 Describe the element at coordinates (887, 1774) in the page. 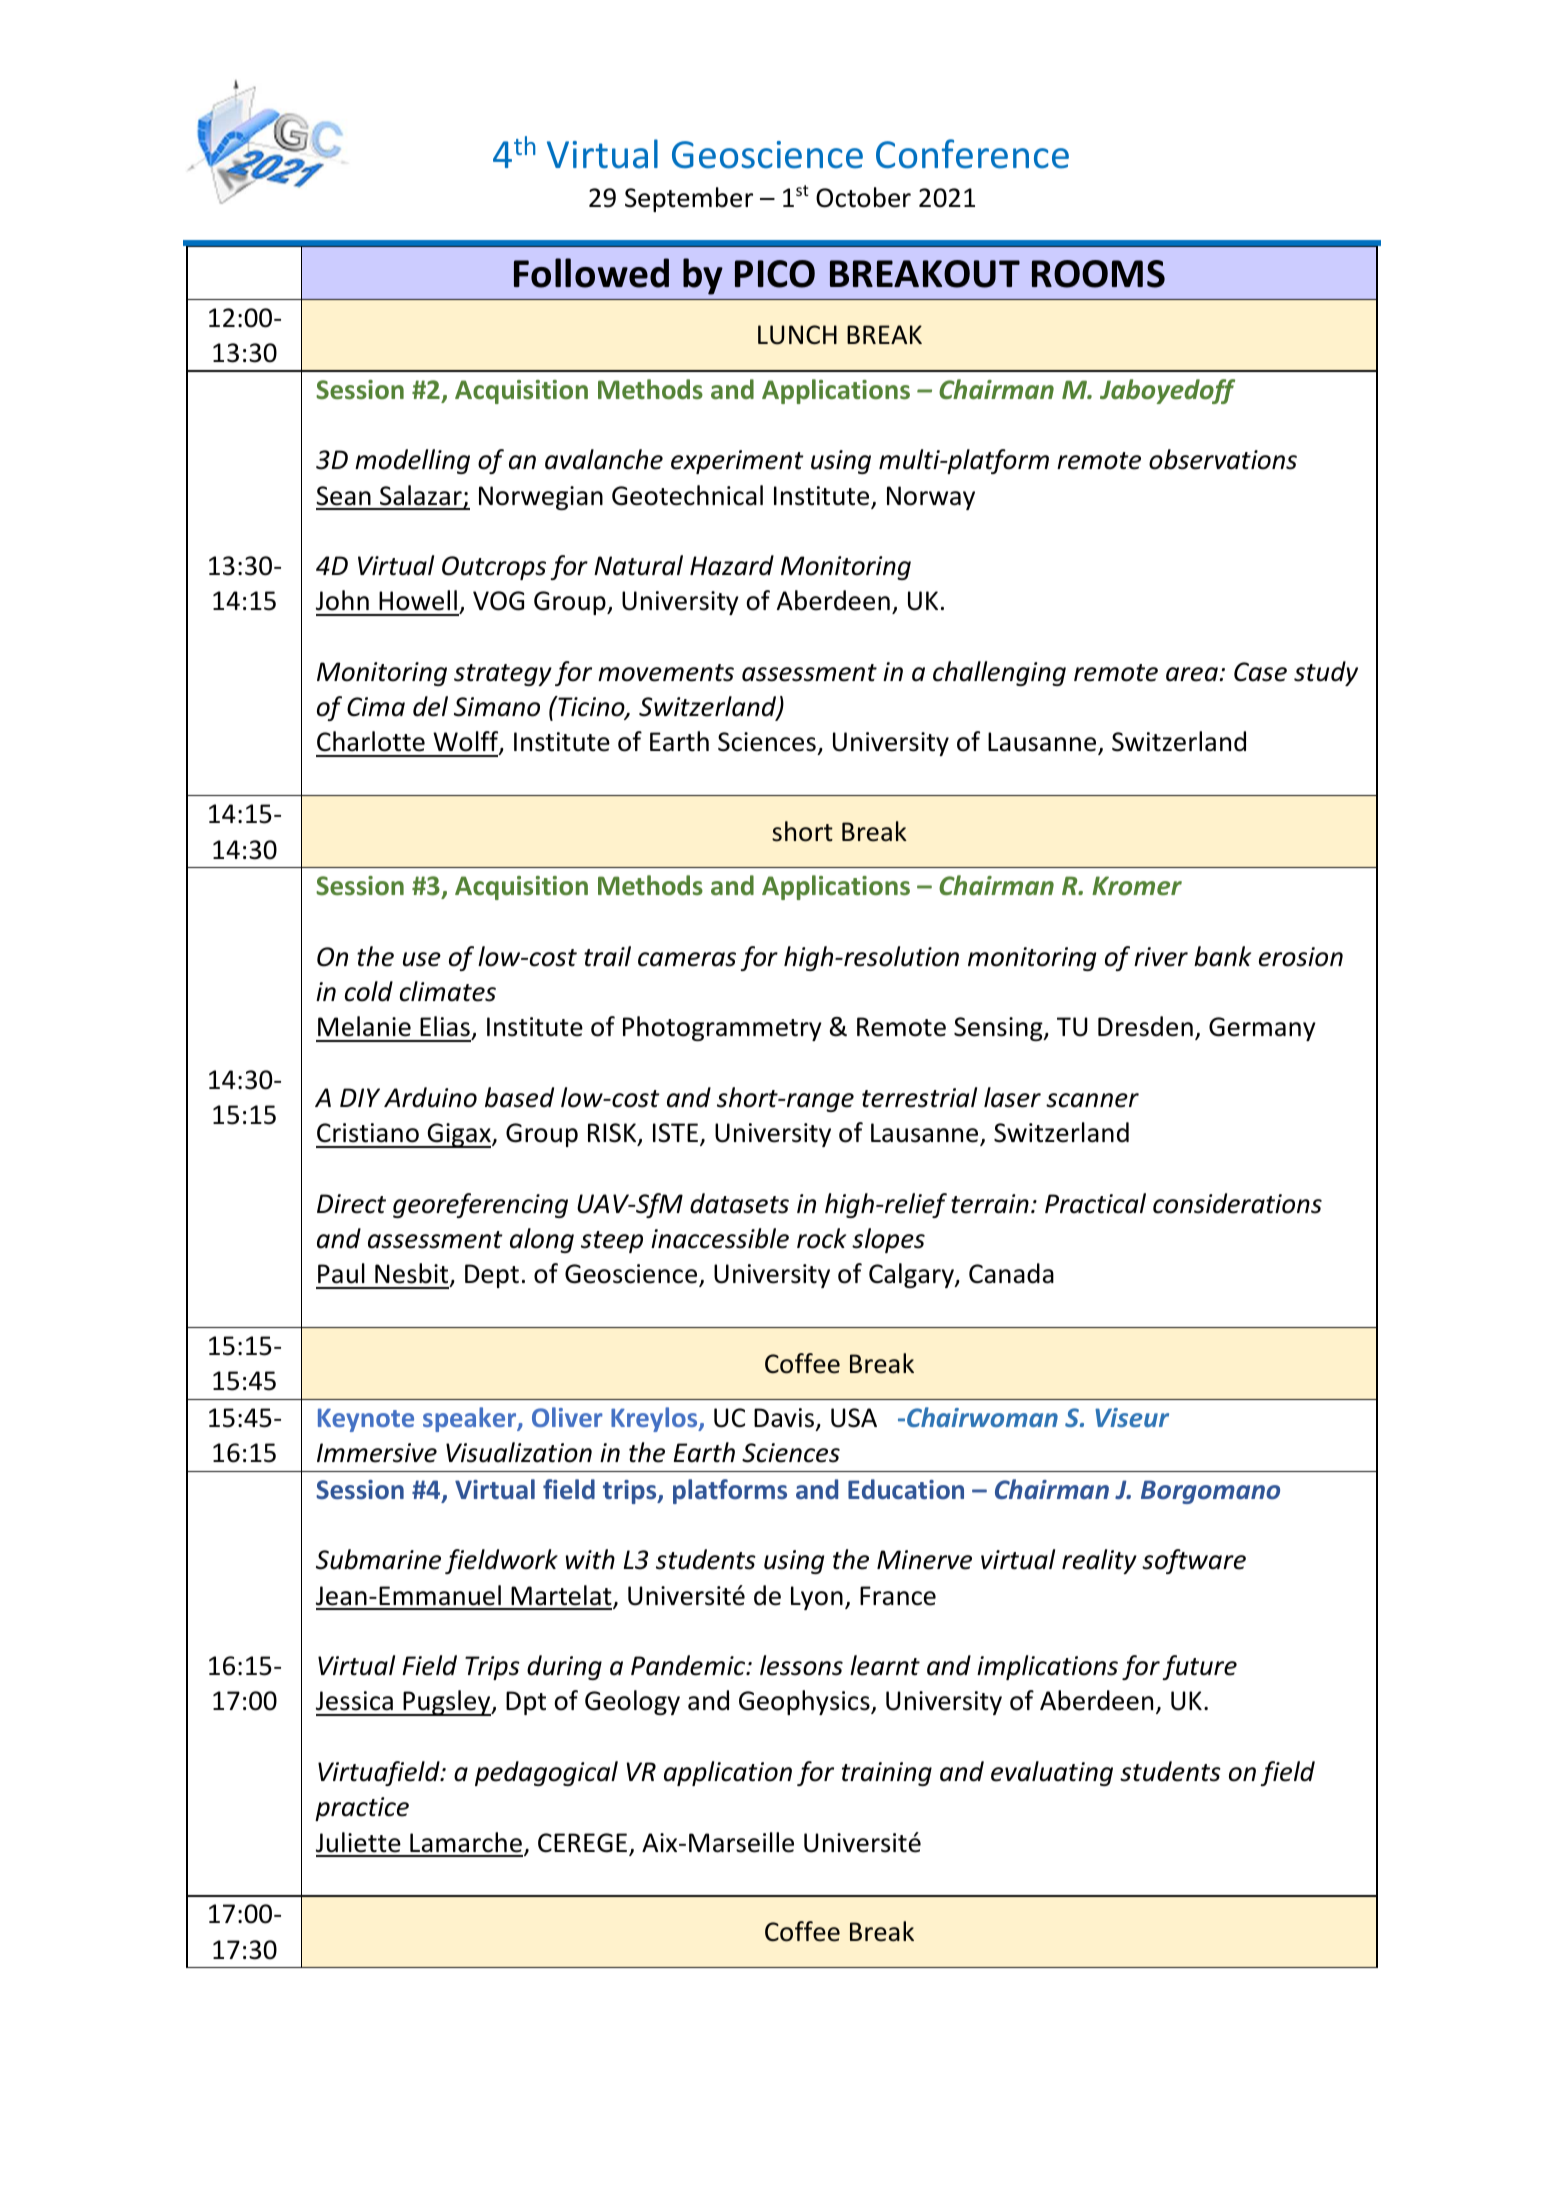

I see `training` at that location.
